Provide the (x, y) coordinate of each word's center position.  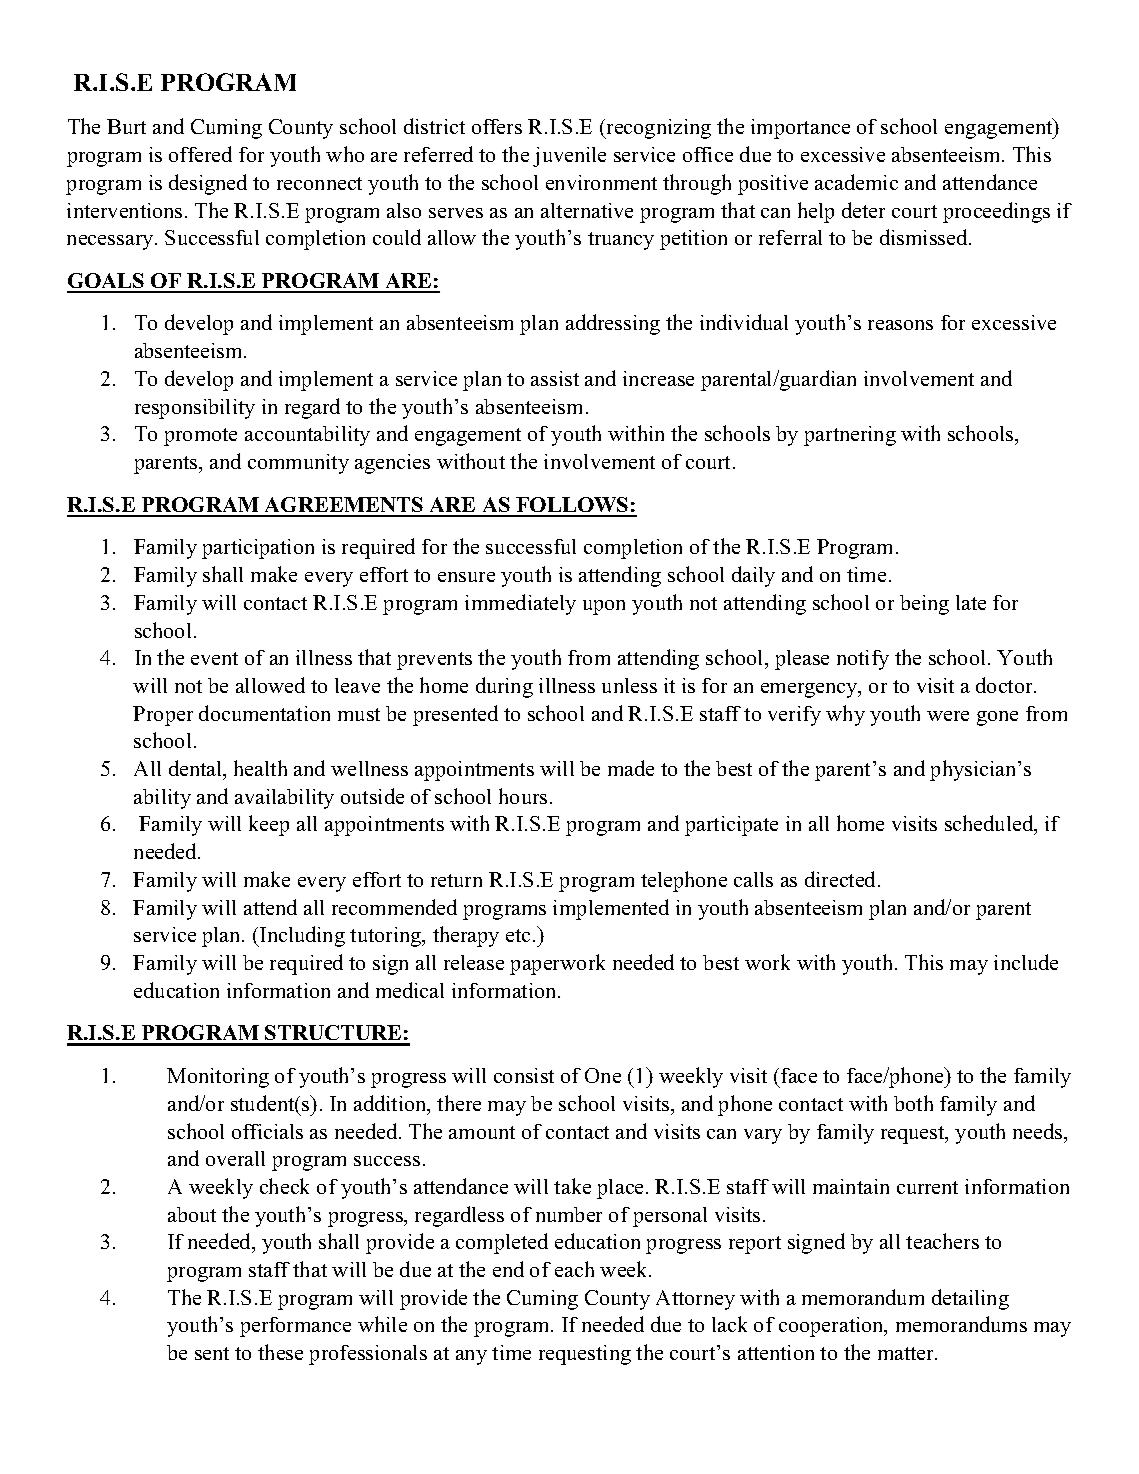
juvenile (569, 157)
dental (197, 769)
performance (295, 1327)
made (631, 768)
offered (200, 154)
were (948, 716)
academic (856, 182)
